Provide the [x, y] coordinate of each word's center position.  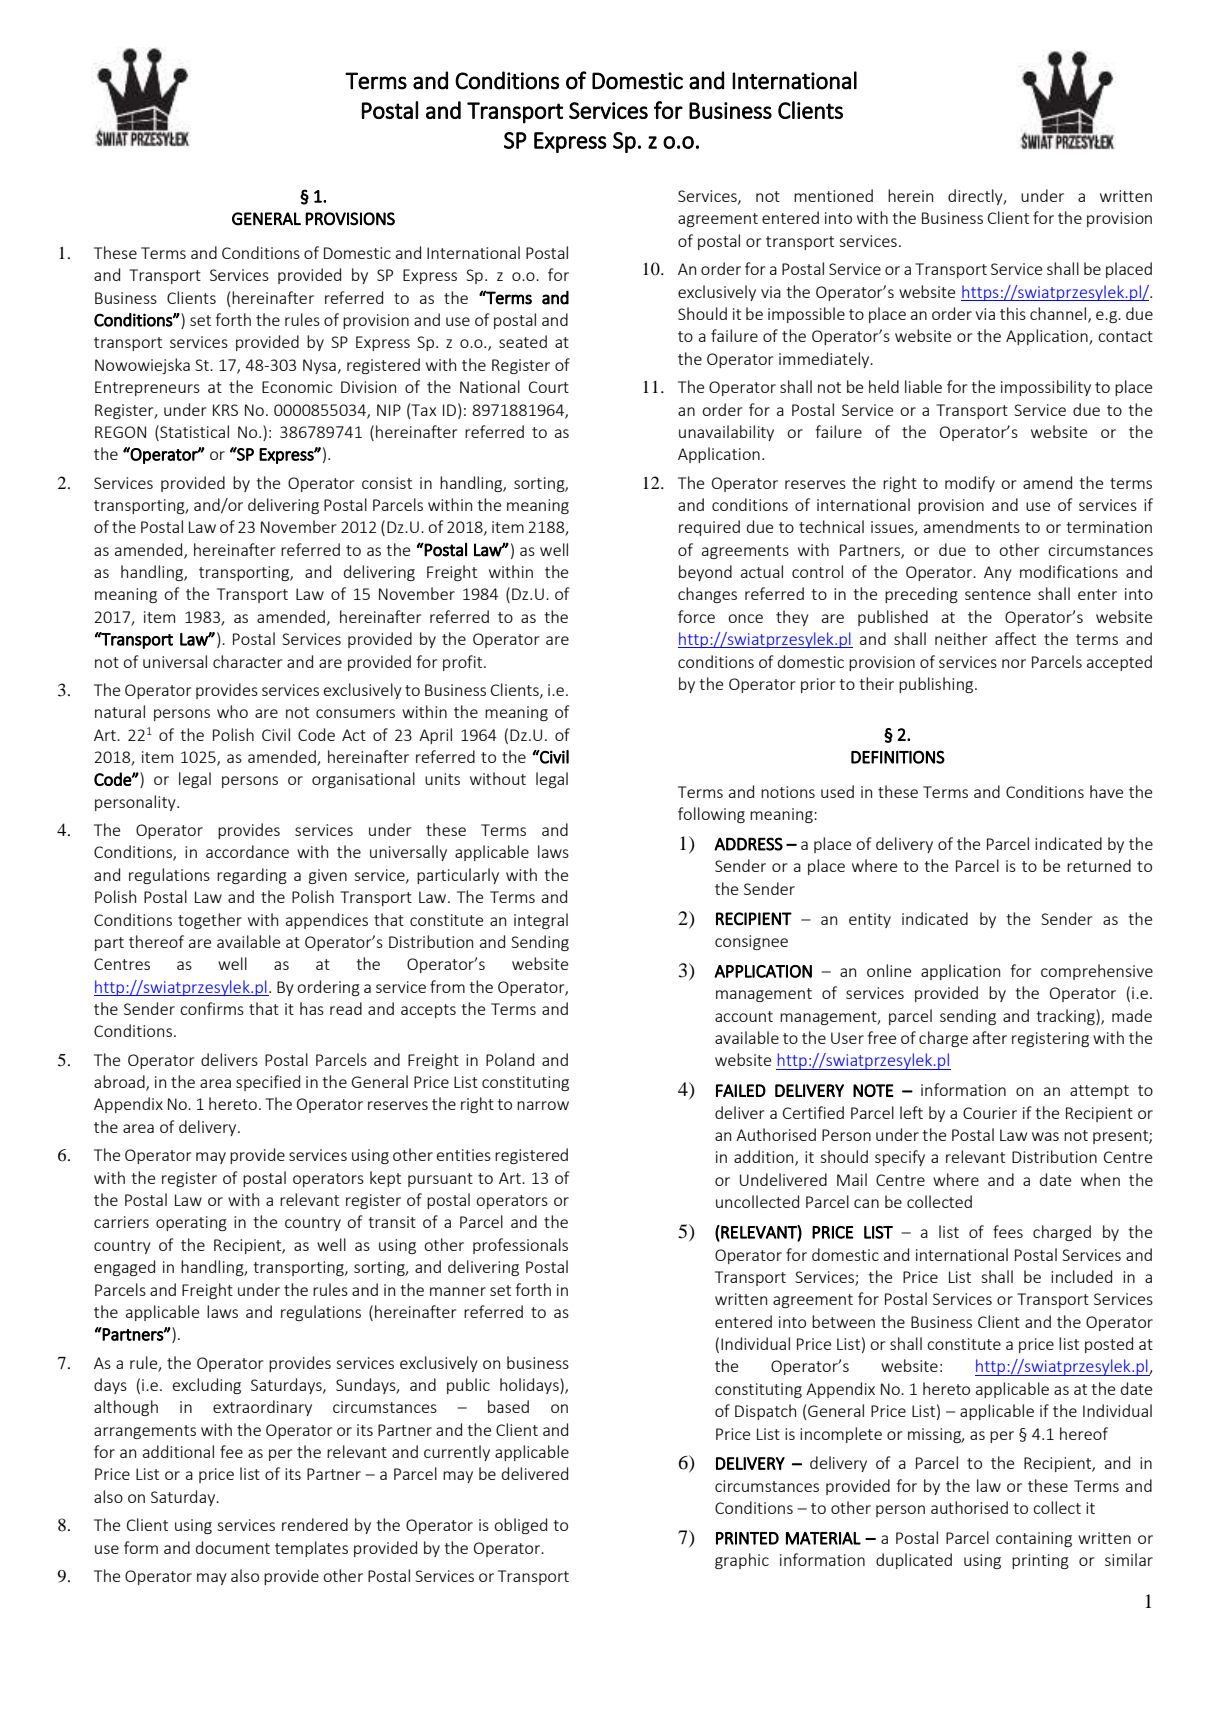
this [1013, 313]
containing [1034, 1539]
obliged [520, 1526]
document [233, 1547]
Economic [297, 387]
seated [523, 341]
